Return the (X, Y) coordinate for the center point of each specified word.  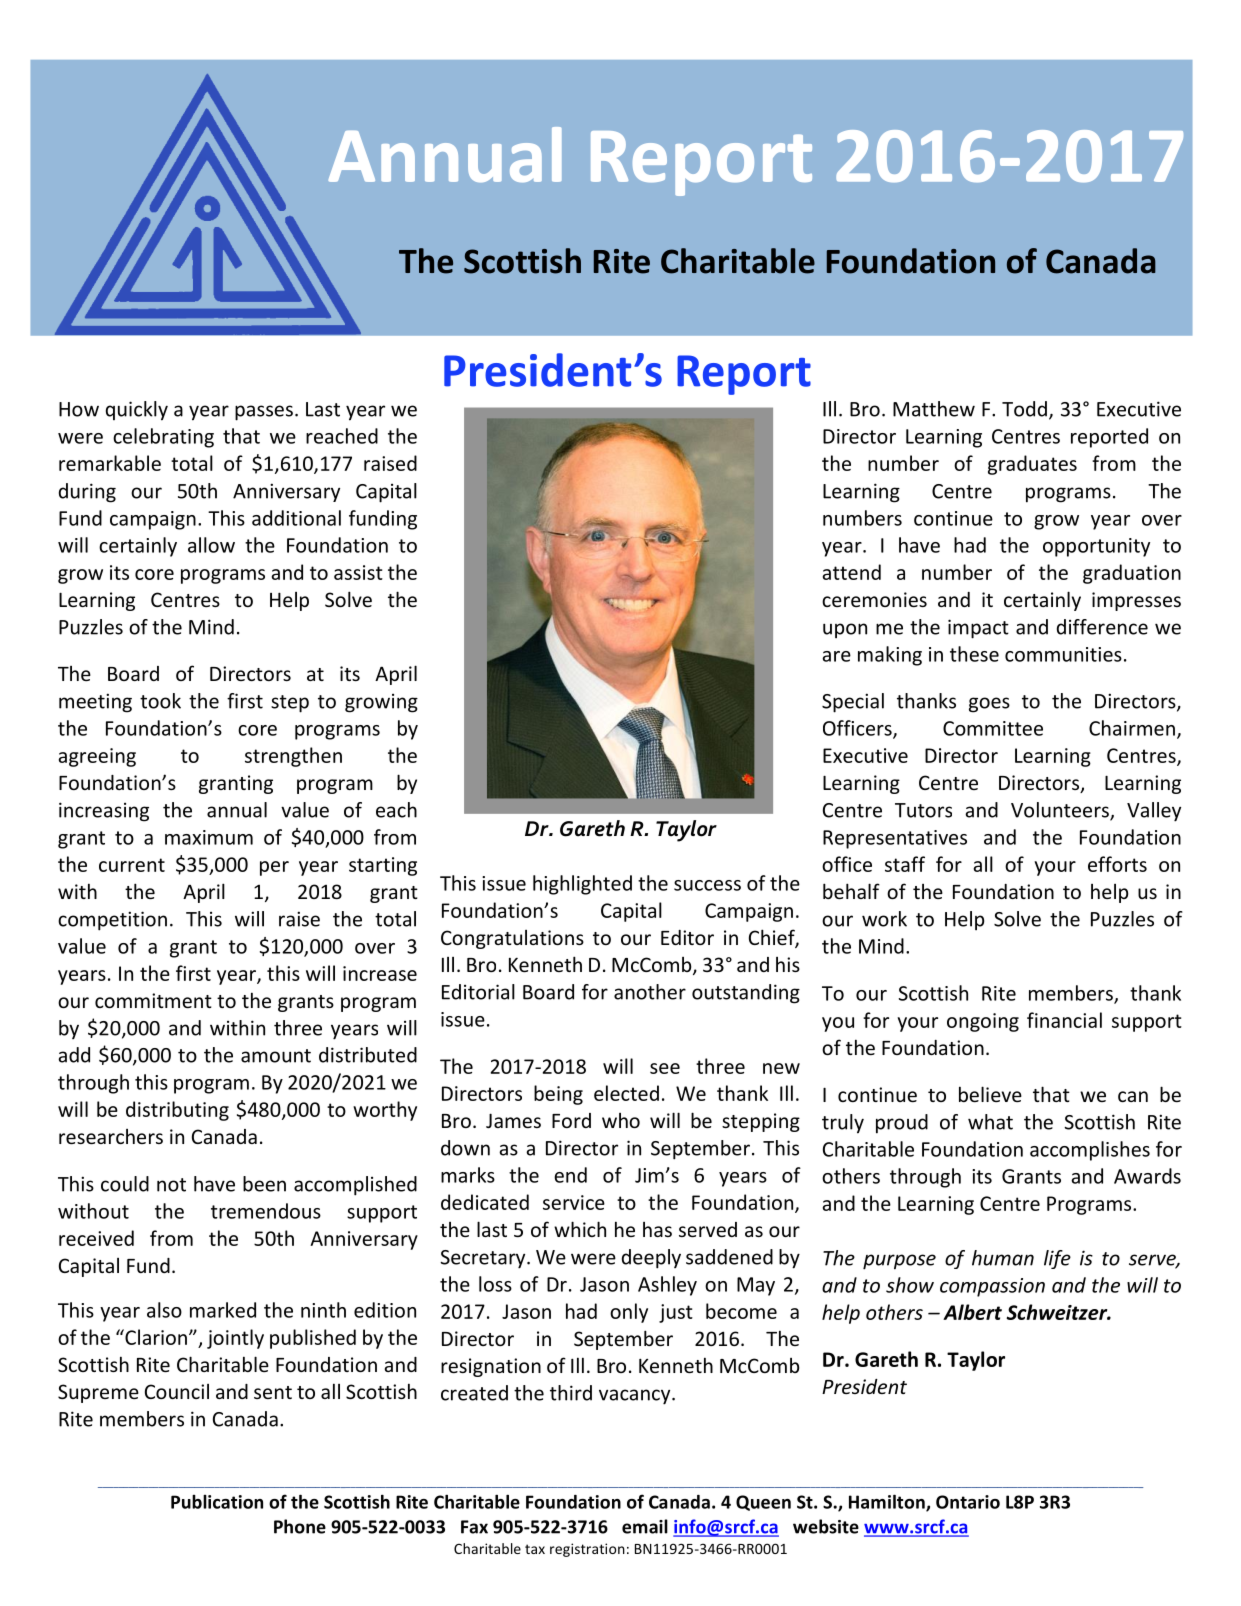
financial (1064, 1020)
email (645, 1526)
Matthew (934, 409)
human (1003, 1258)
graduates (1032, 465)
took (160, 701)
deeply (651, 1259)
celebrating (163, 438)
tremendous (266, 1211)
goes (989, 705)
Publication (217, 1502)
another (650, 992)
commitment (153, 1000)
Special (853, 703)
